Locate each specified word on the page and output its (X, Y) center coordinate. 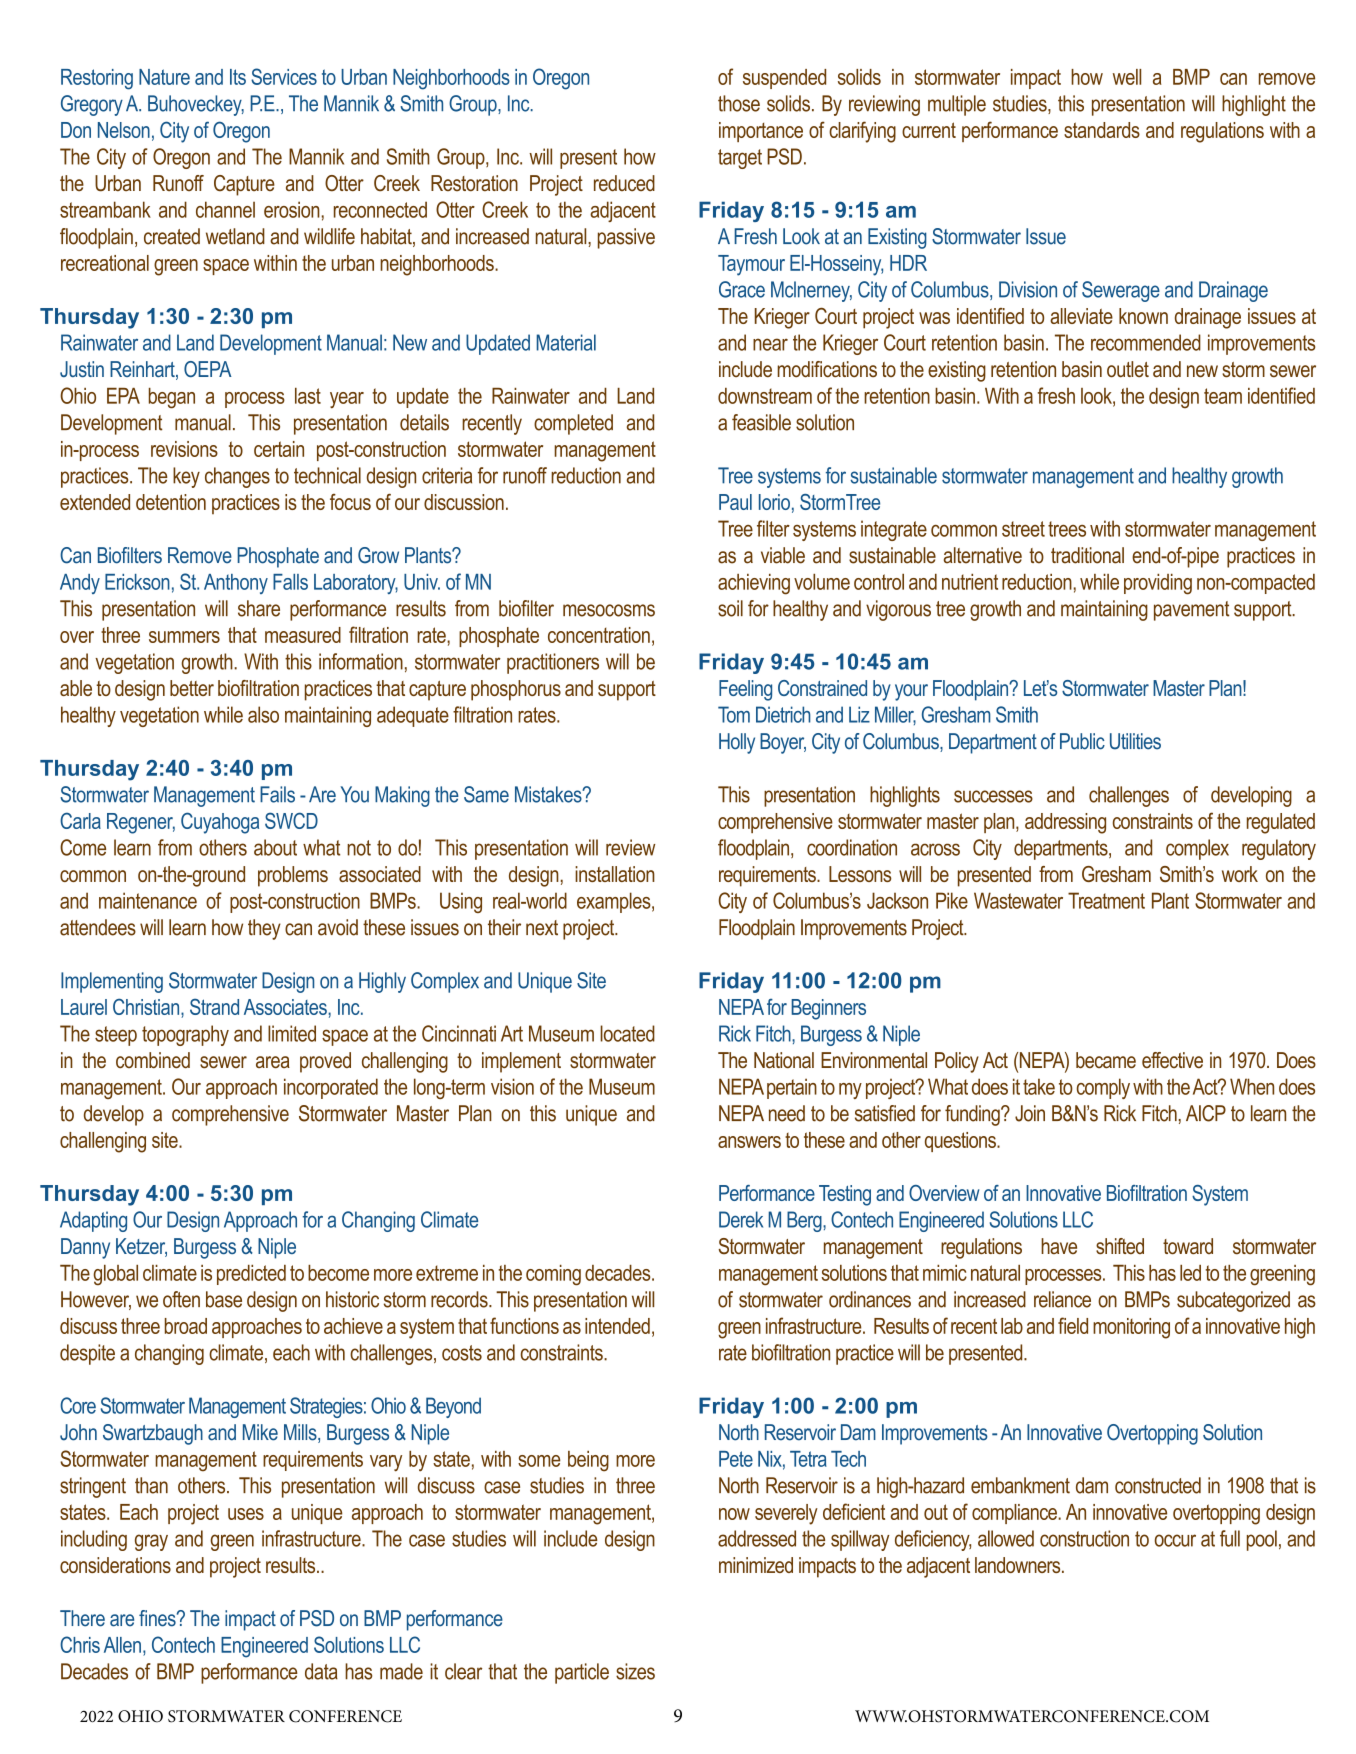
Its (238, 77)
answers (749, 1142)
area (273, 1062)
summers (184, 637)
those (739, 103)
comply (1103, 1088)
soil (730, 608)
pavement (1191, 611)
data (321, 1671)
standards (1102, 130)
